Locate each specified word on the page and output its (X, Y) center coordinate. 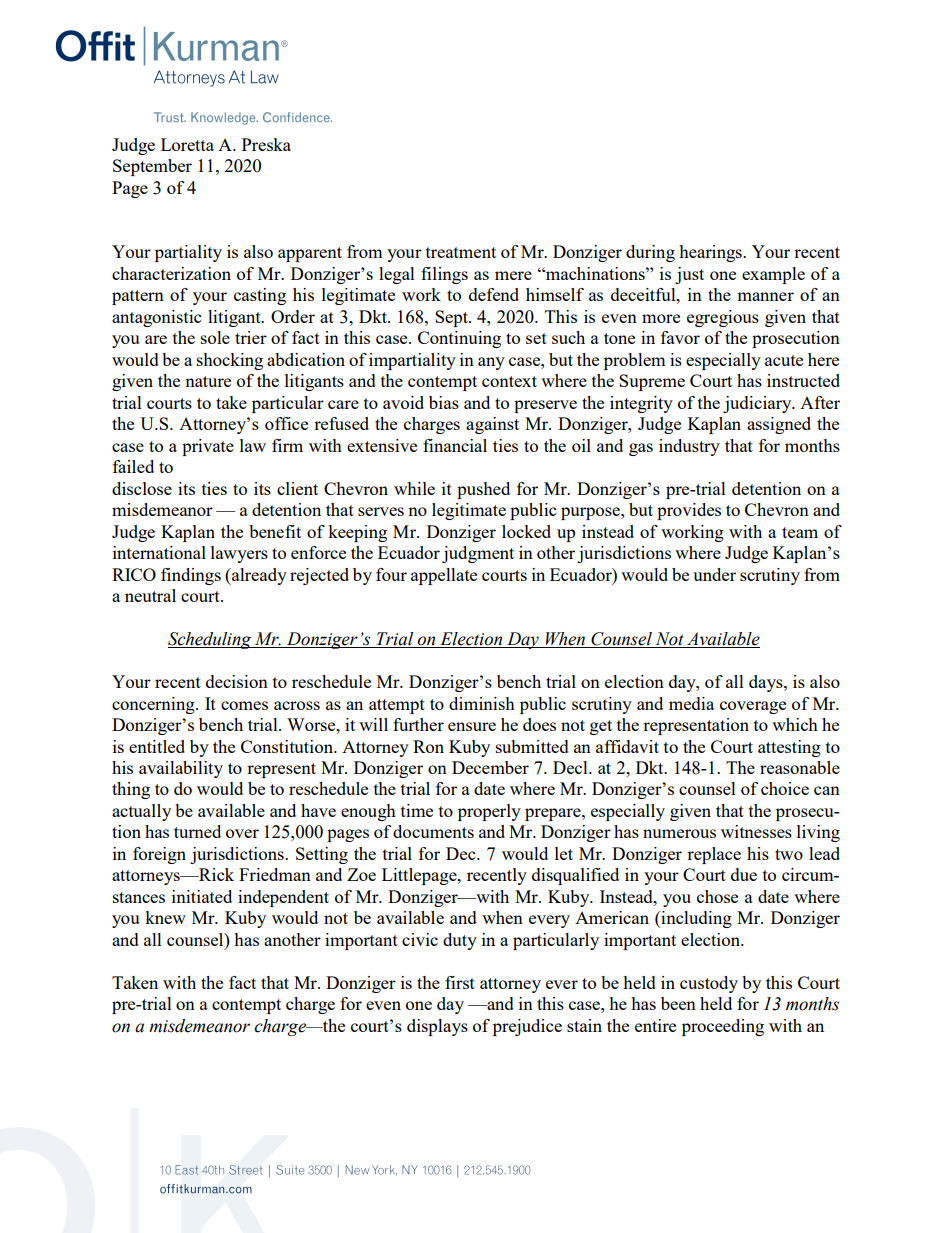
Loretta (187, 144)
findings (191, 576)
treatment (461, 252)
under (714, 574)
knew (165, 917)
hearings (711, 253)
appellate (444, 576)
